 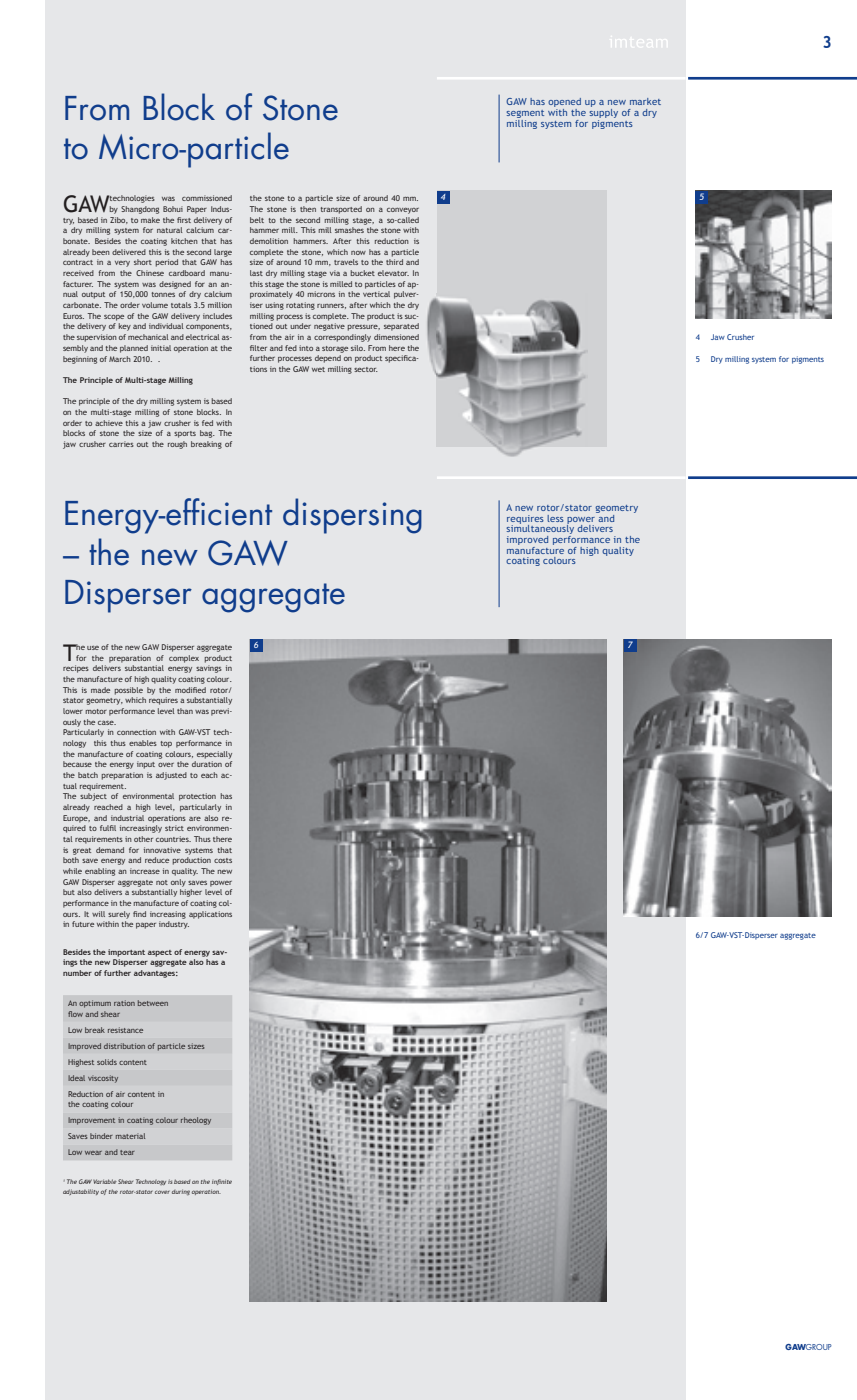 What do you see at coordinates (555, 518) in the document?
I see `less` at bounding box center [555, 518].
